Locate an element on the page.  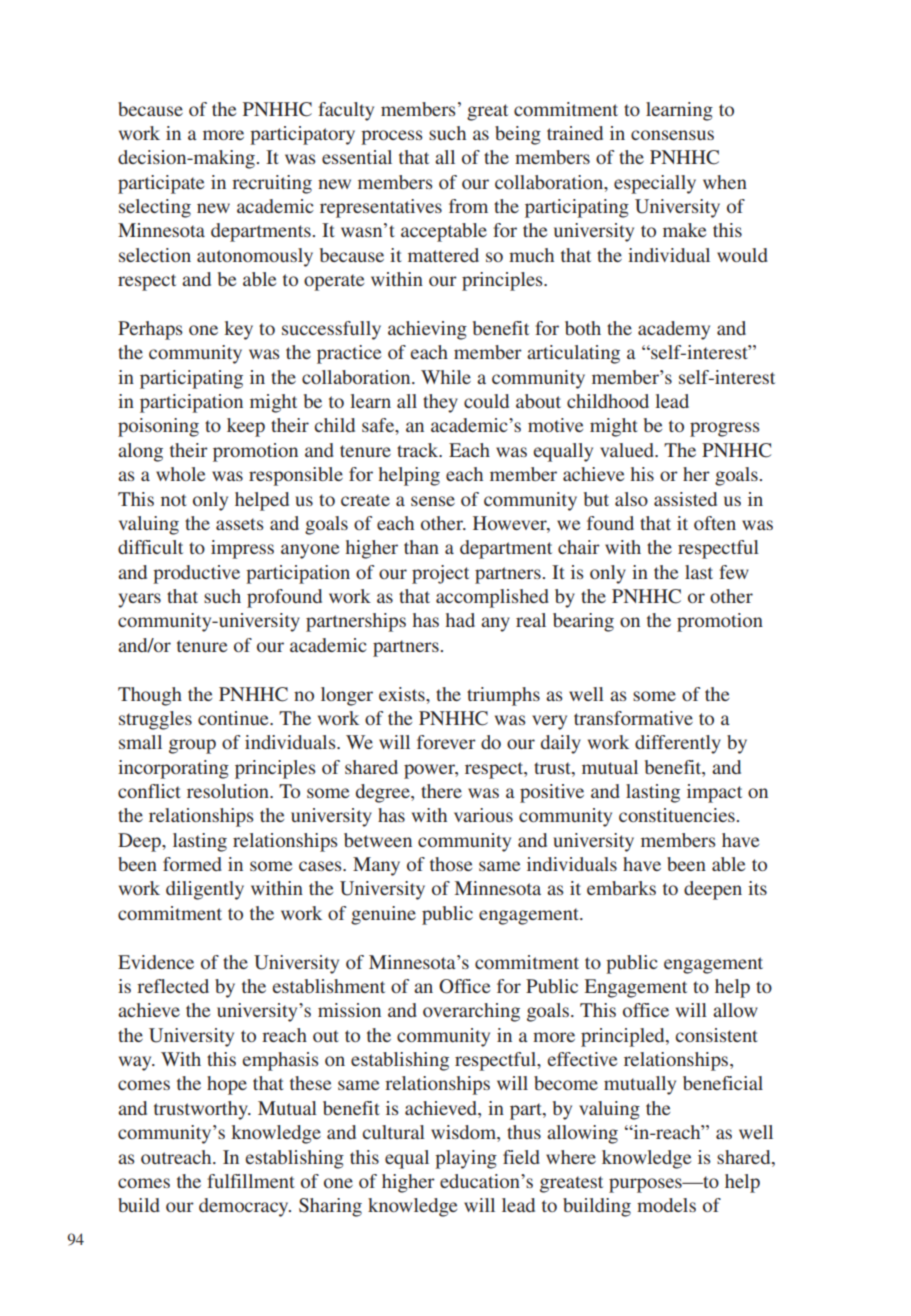
those is located at coordinates (451, 864).
